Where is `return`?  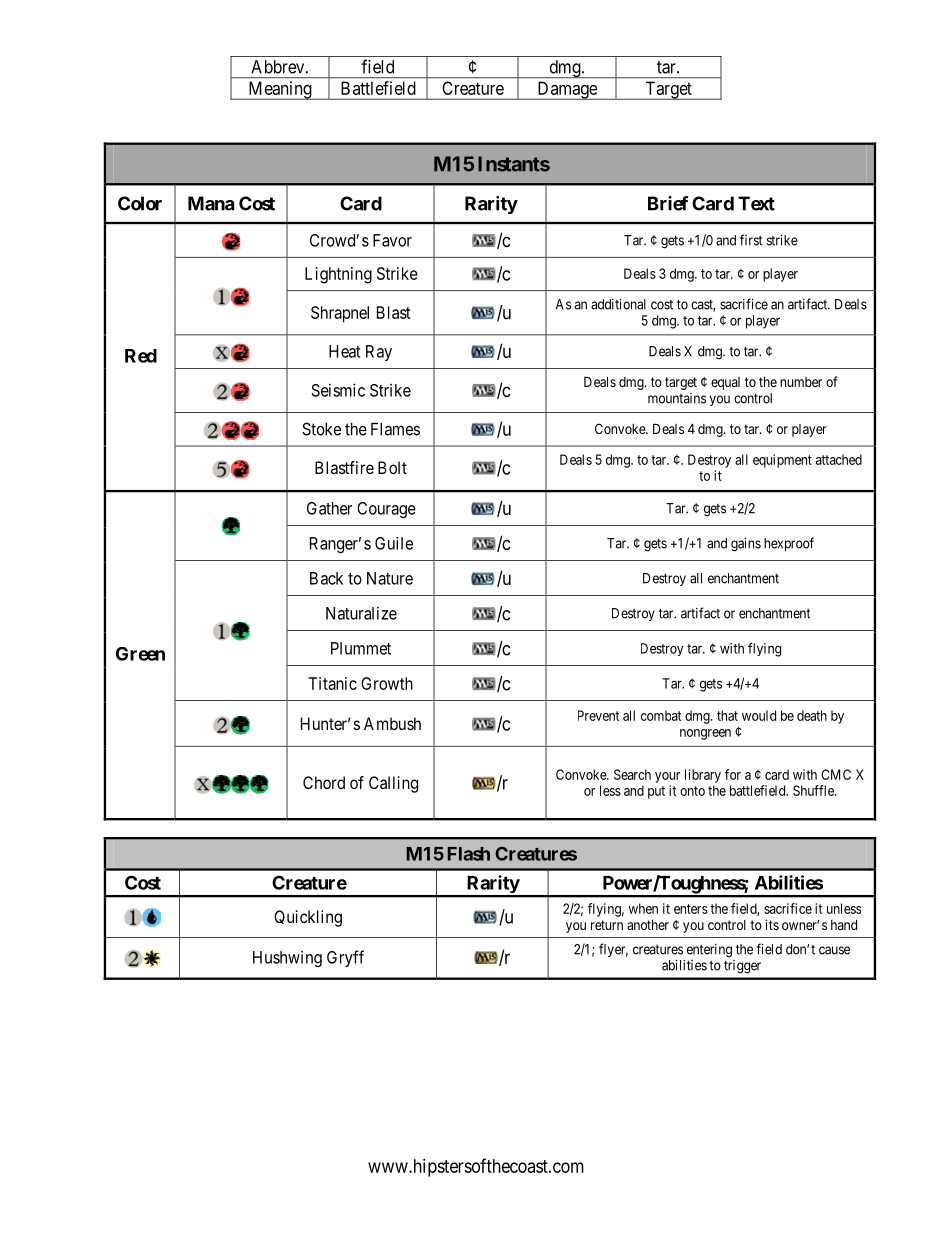 return is located at coordinates (607, 925).
